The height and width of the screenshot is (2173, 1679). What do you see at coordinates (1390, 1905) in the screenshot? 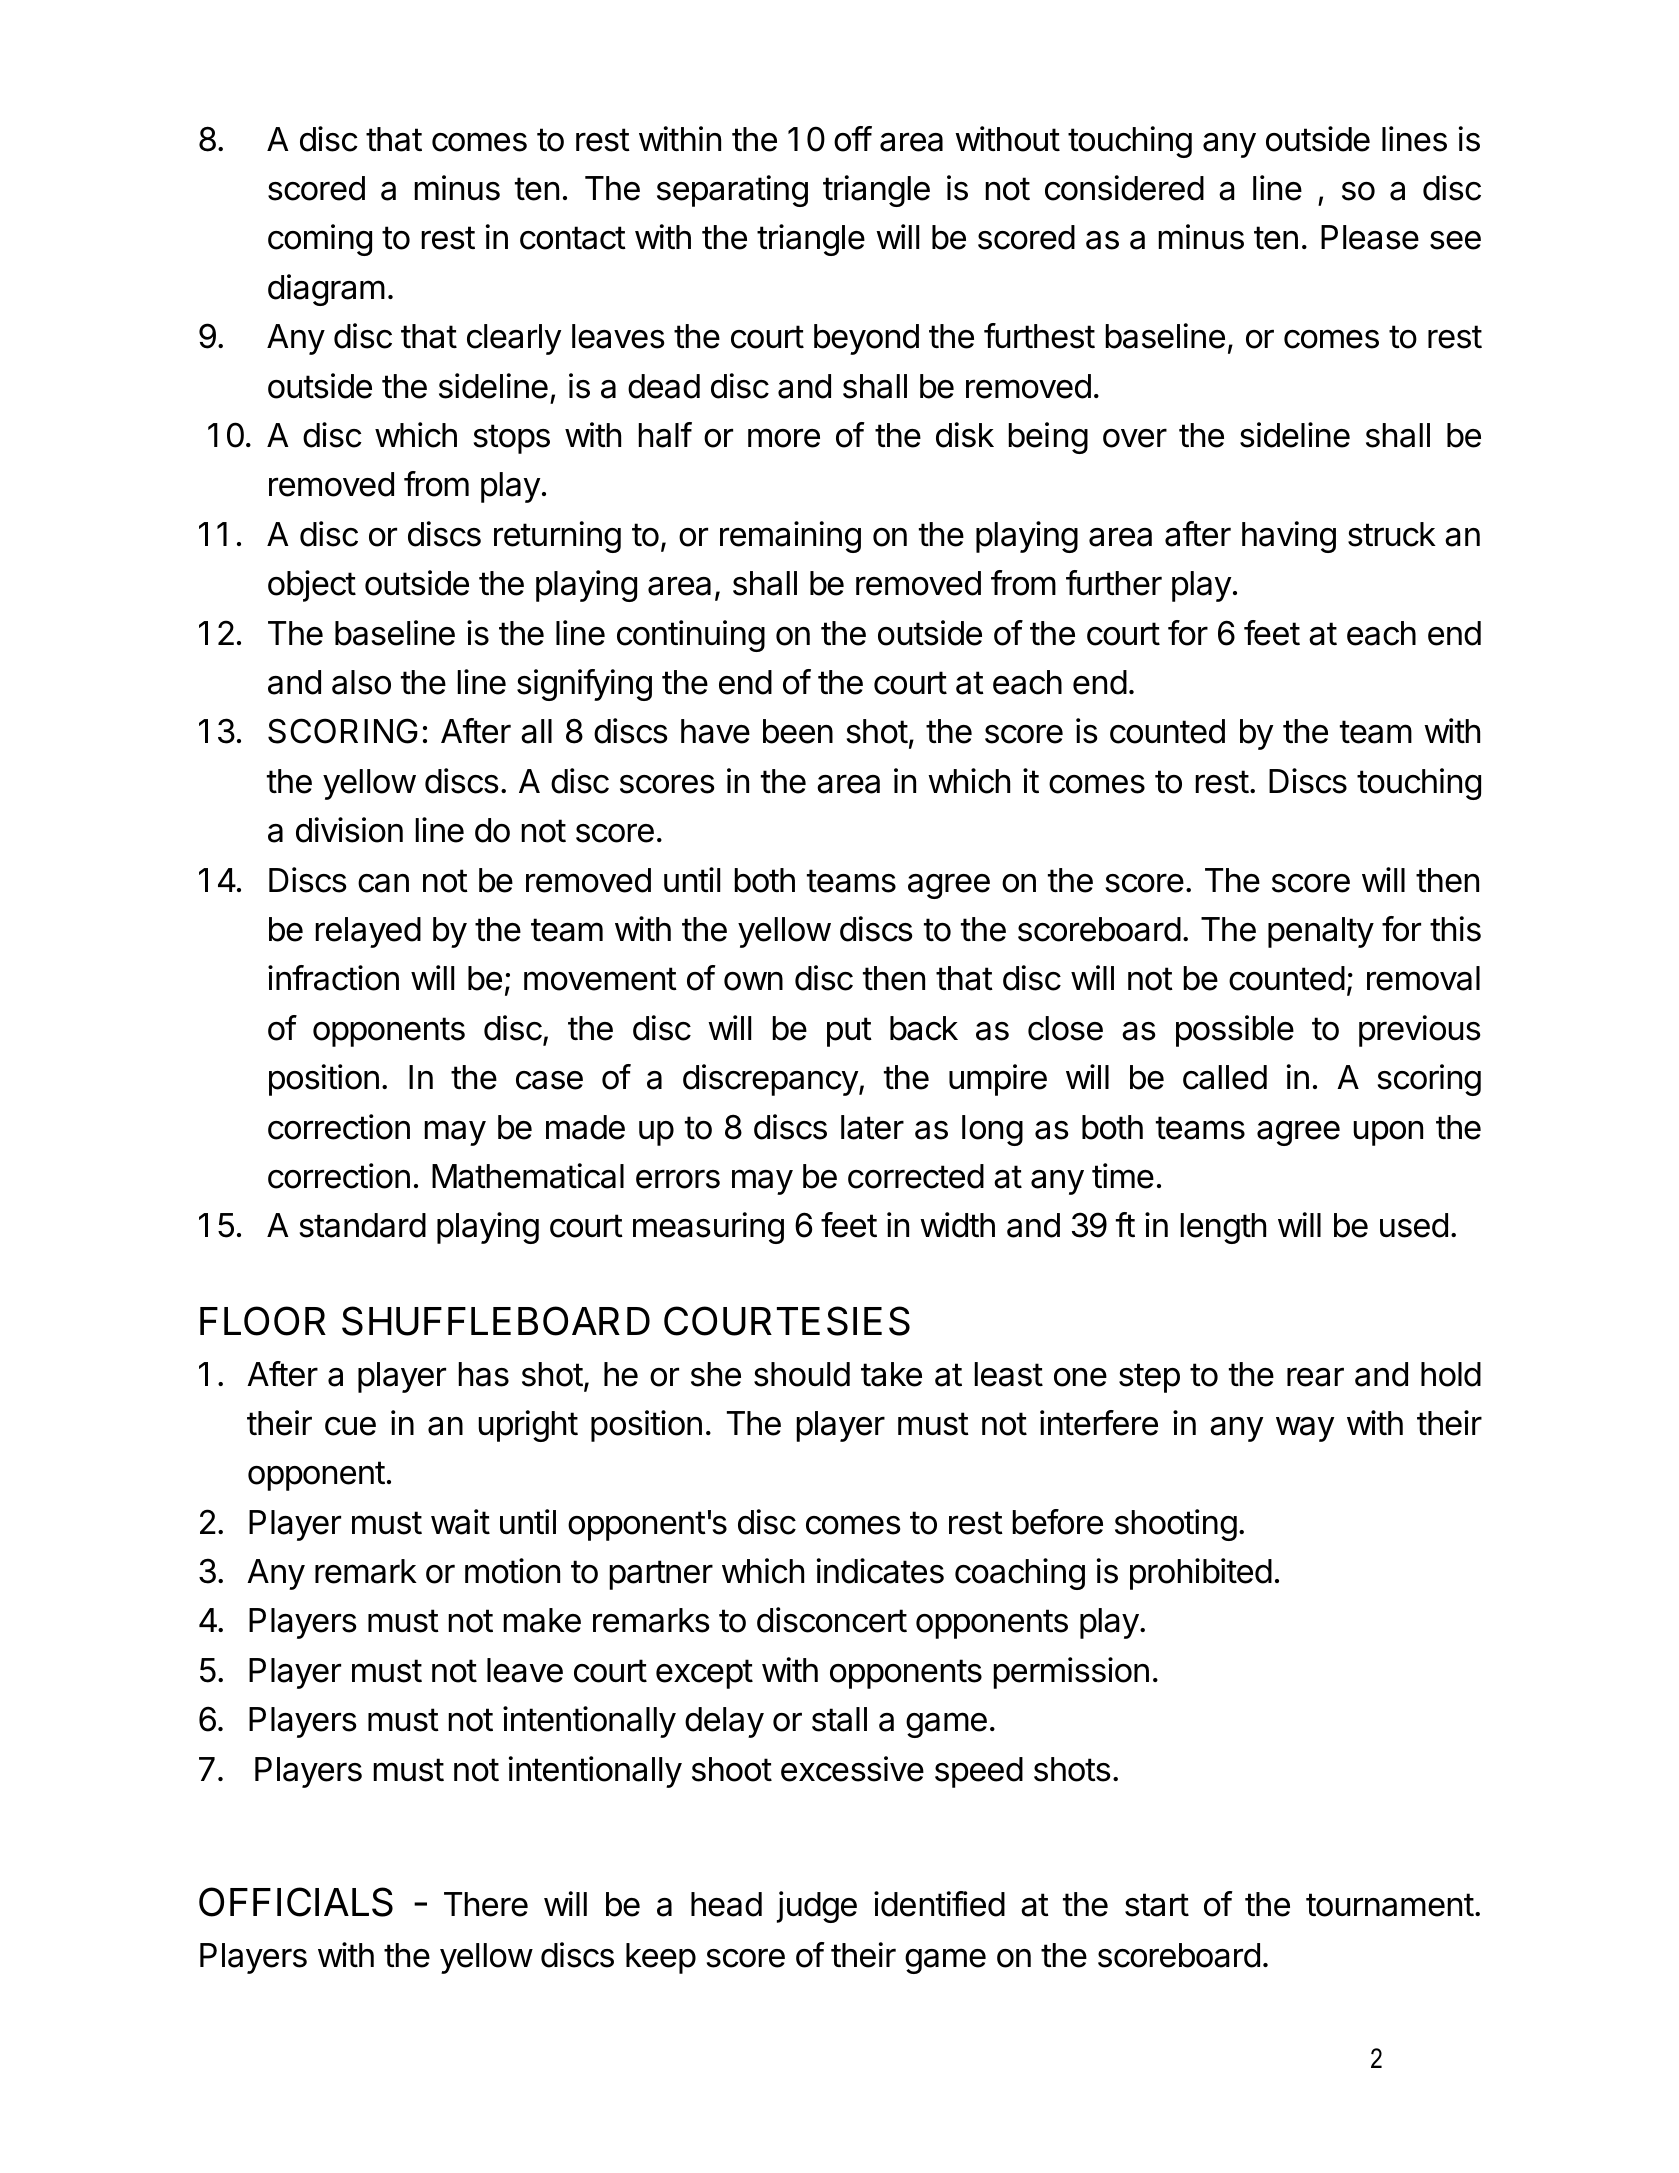
I see `tournament` at bounding box center [1390, 1905].
